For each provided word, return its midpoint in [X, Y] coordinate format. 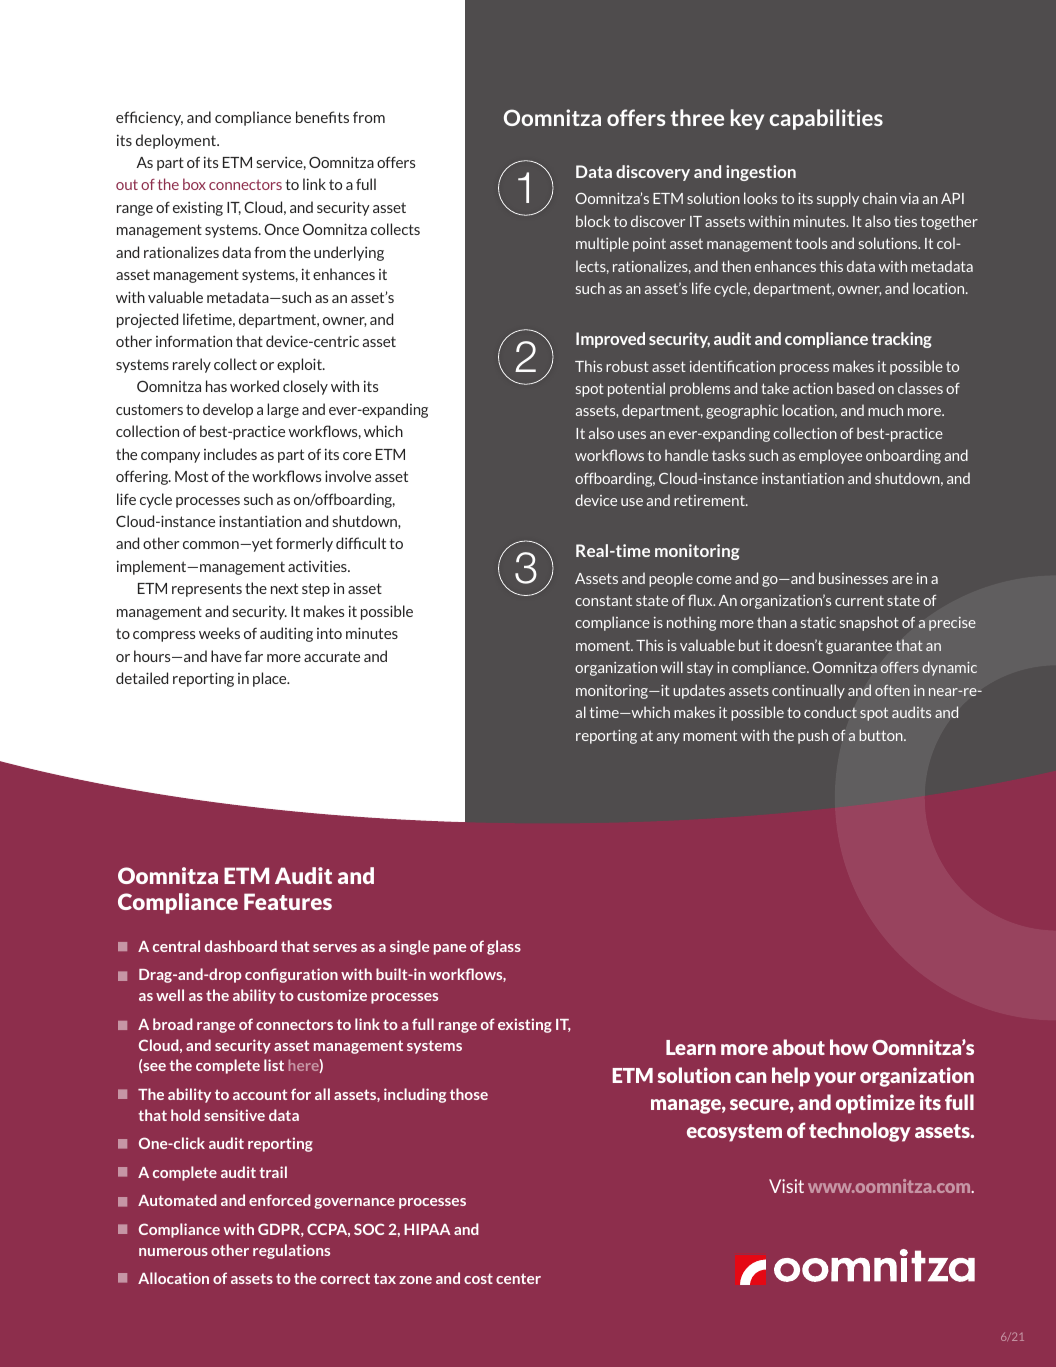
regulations [291, 1251]
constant [603, 600]
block [593, 221]
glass [504, 947]
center [518, 1278]
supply [838, 199]
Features [288, 901]
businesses [853, 578]
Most [191, 476]
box [194, 184]
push [813, 736]
